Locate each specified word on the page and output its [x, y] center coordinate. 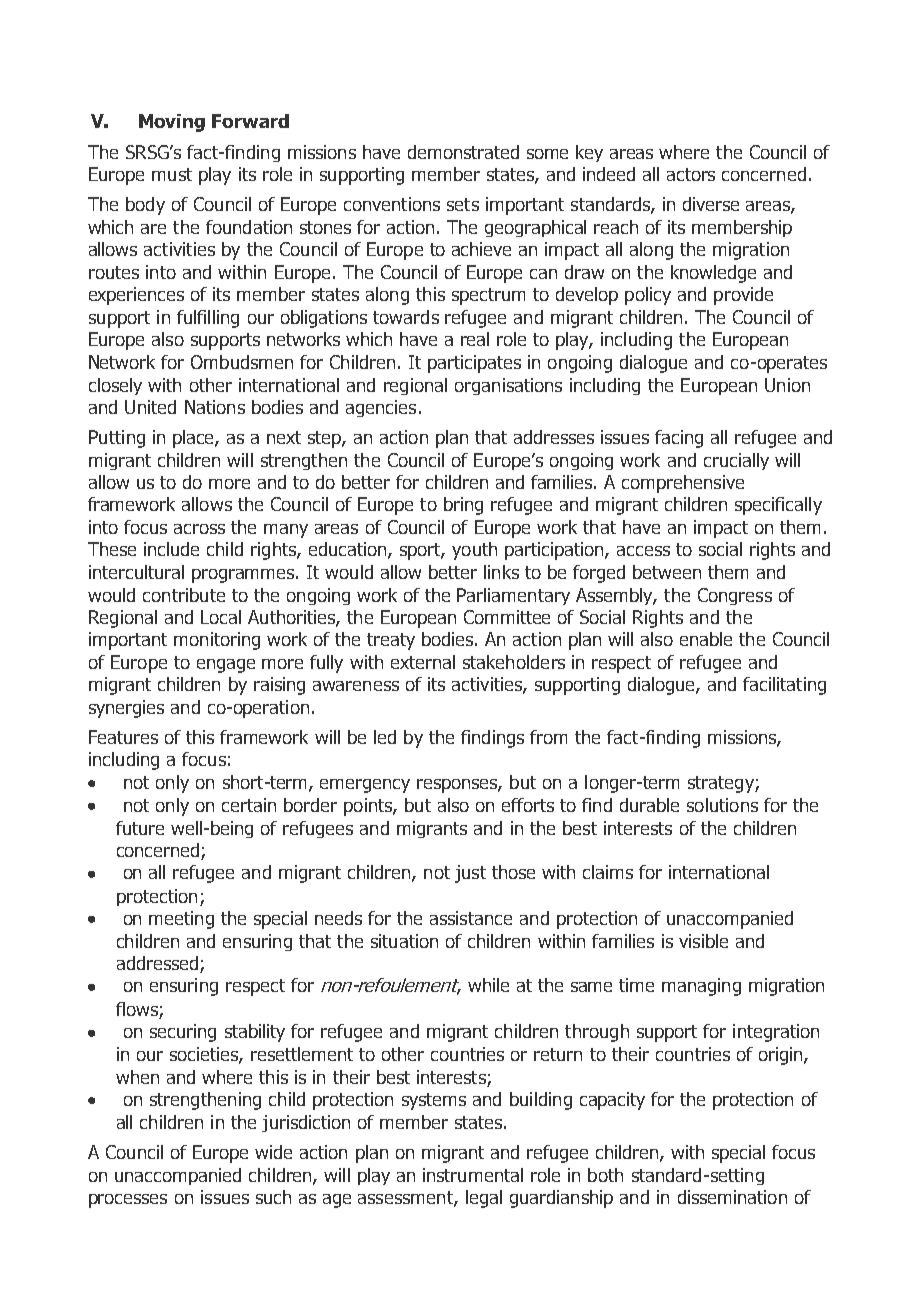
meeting [181, 920]
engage [226, 666]
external [423, 662]
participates [474, 364]
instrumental [473, 1175]
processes [128, 1201]
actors [691, 174]
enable [706, 639]
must [172, 174]
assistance [471, 918]
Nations [215, 407]
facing [679, 439]
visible [703, 941]
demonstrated [463, 152]
